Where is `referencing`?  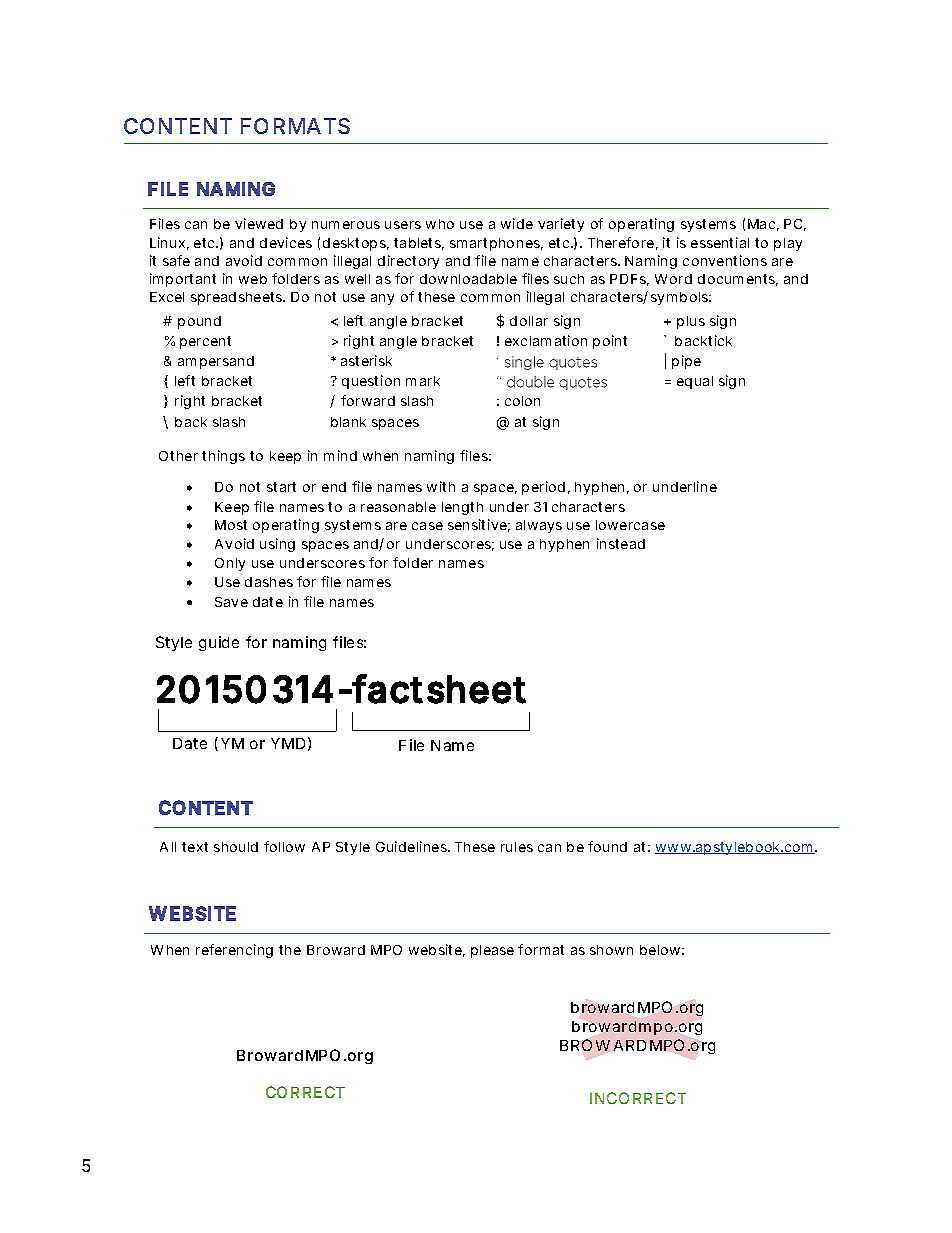
referencing is located at coordinates (234, 951).
